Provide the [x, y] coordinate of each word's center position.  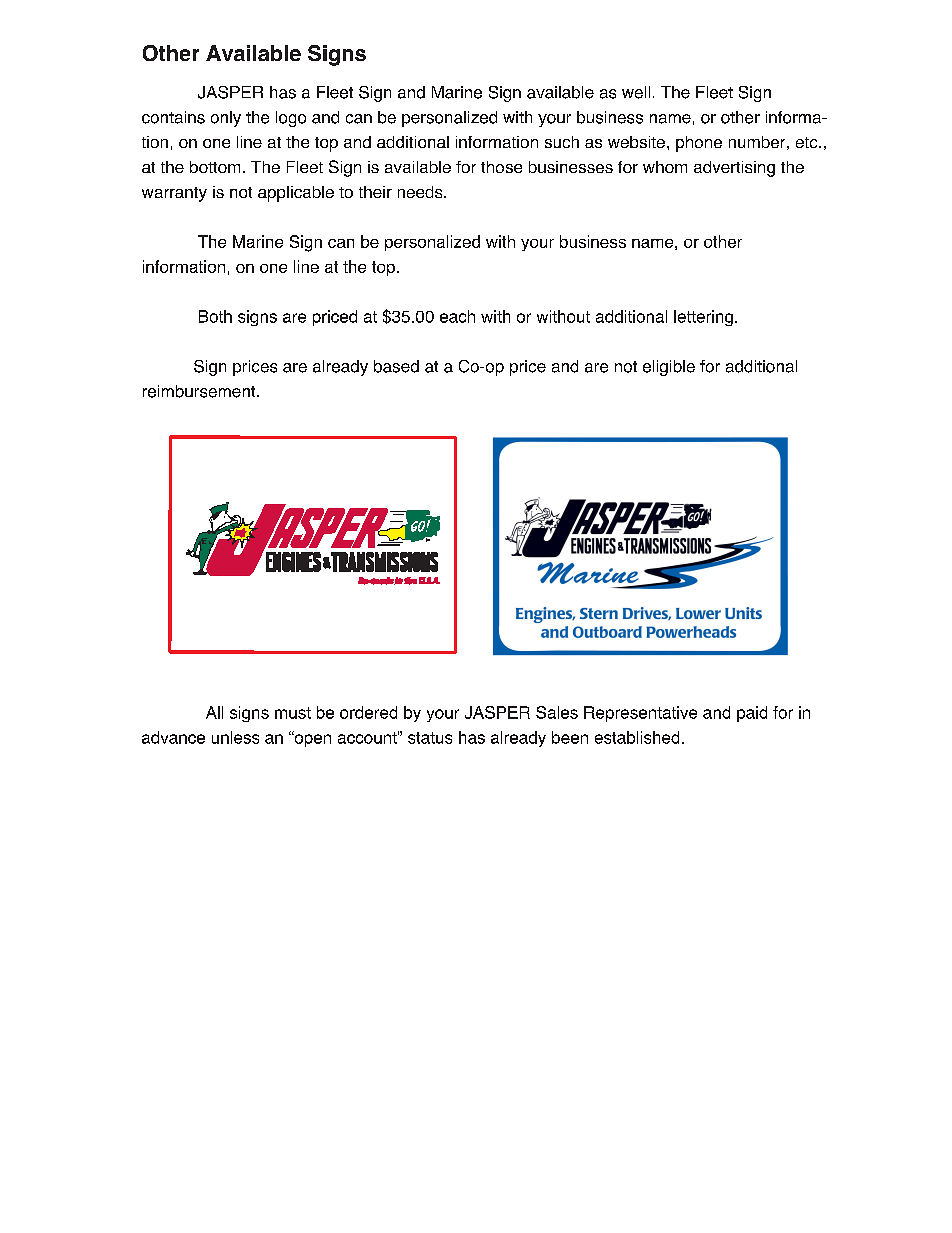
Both [215, 316]
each [457, 316]
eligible [669, 368]
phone [699, 144]
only [226, 119]
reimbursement [200, 391]
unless [235, 737]
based [396, 366]
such [562, 142]
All [214, 712]
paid [752, 714]
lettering [703, 318]
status [430, 738]
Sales [557, 712]
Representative [640, 714]
